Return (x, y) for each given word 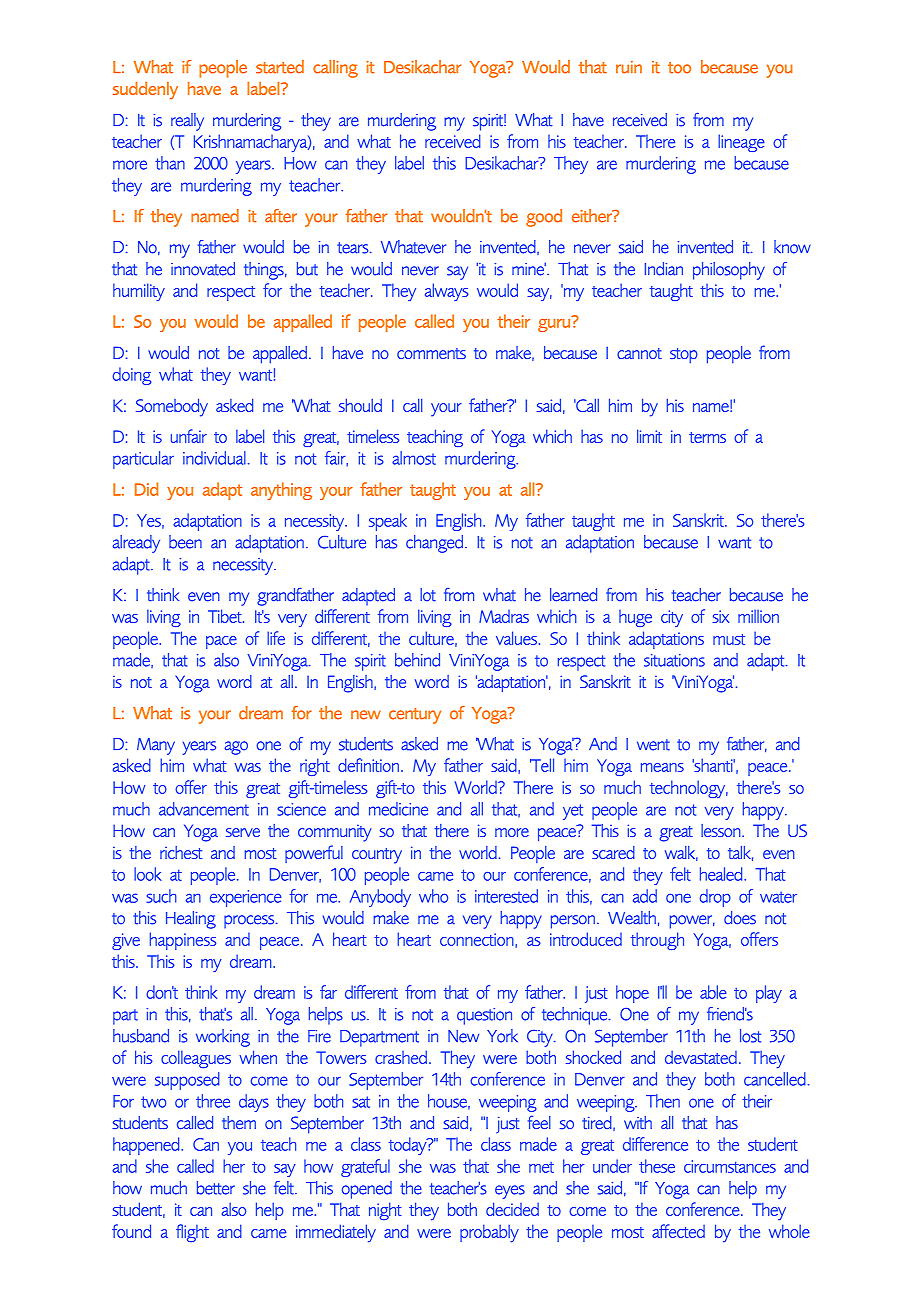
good (544, 218)
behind (417, 660)
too (679, 68)
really (187, 122)
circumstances (730, 1166)
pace (221, 642)
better (216, 1188)
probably (489, 1233)
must (729, 639)
